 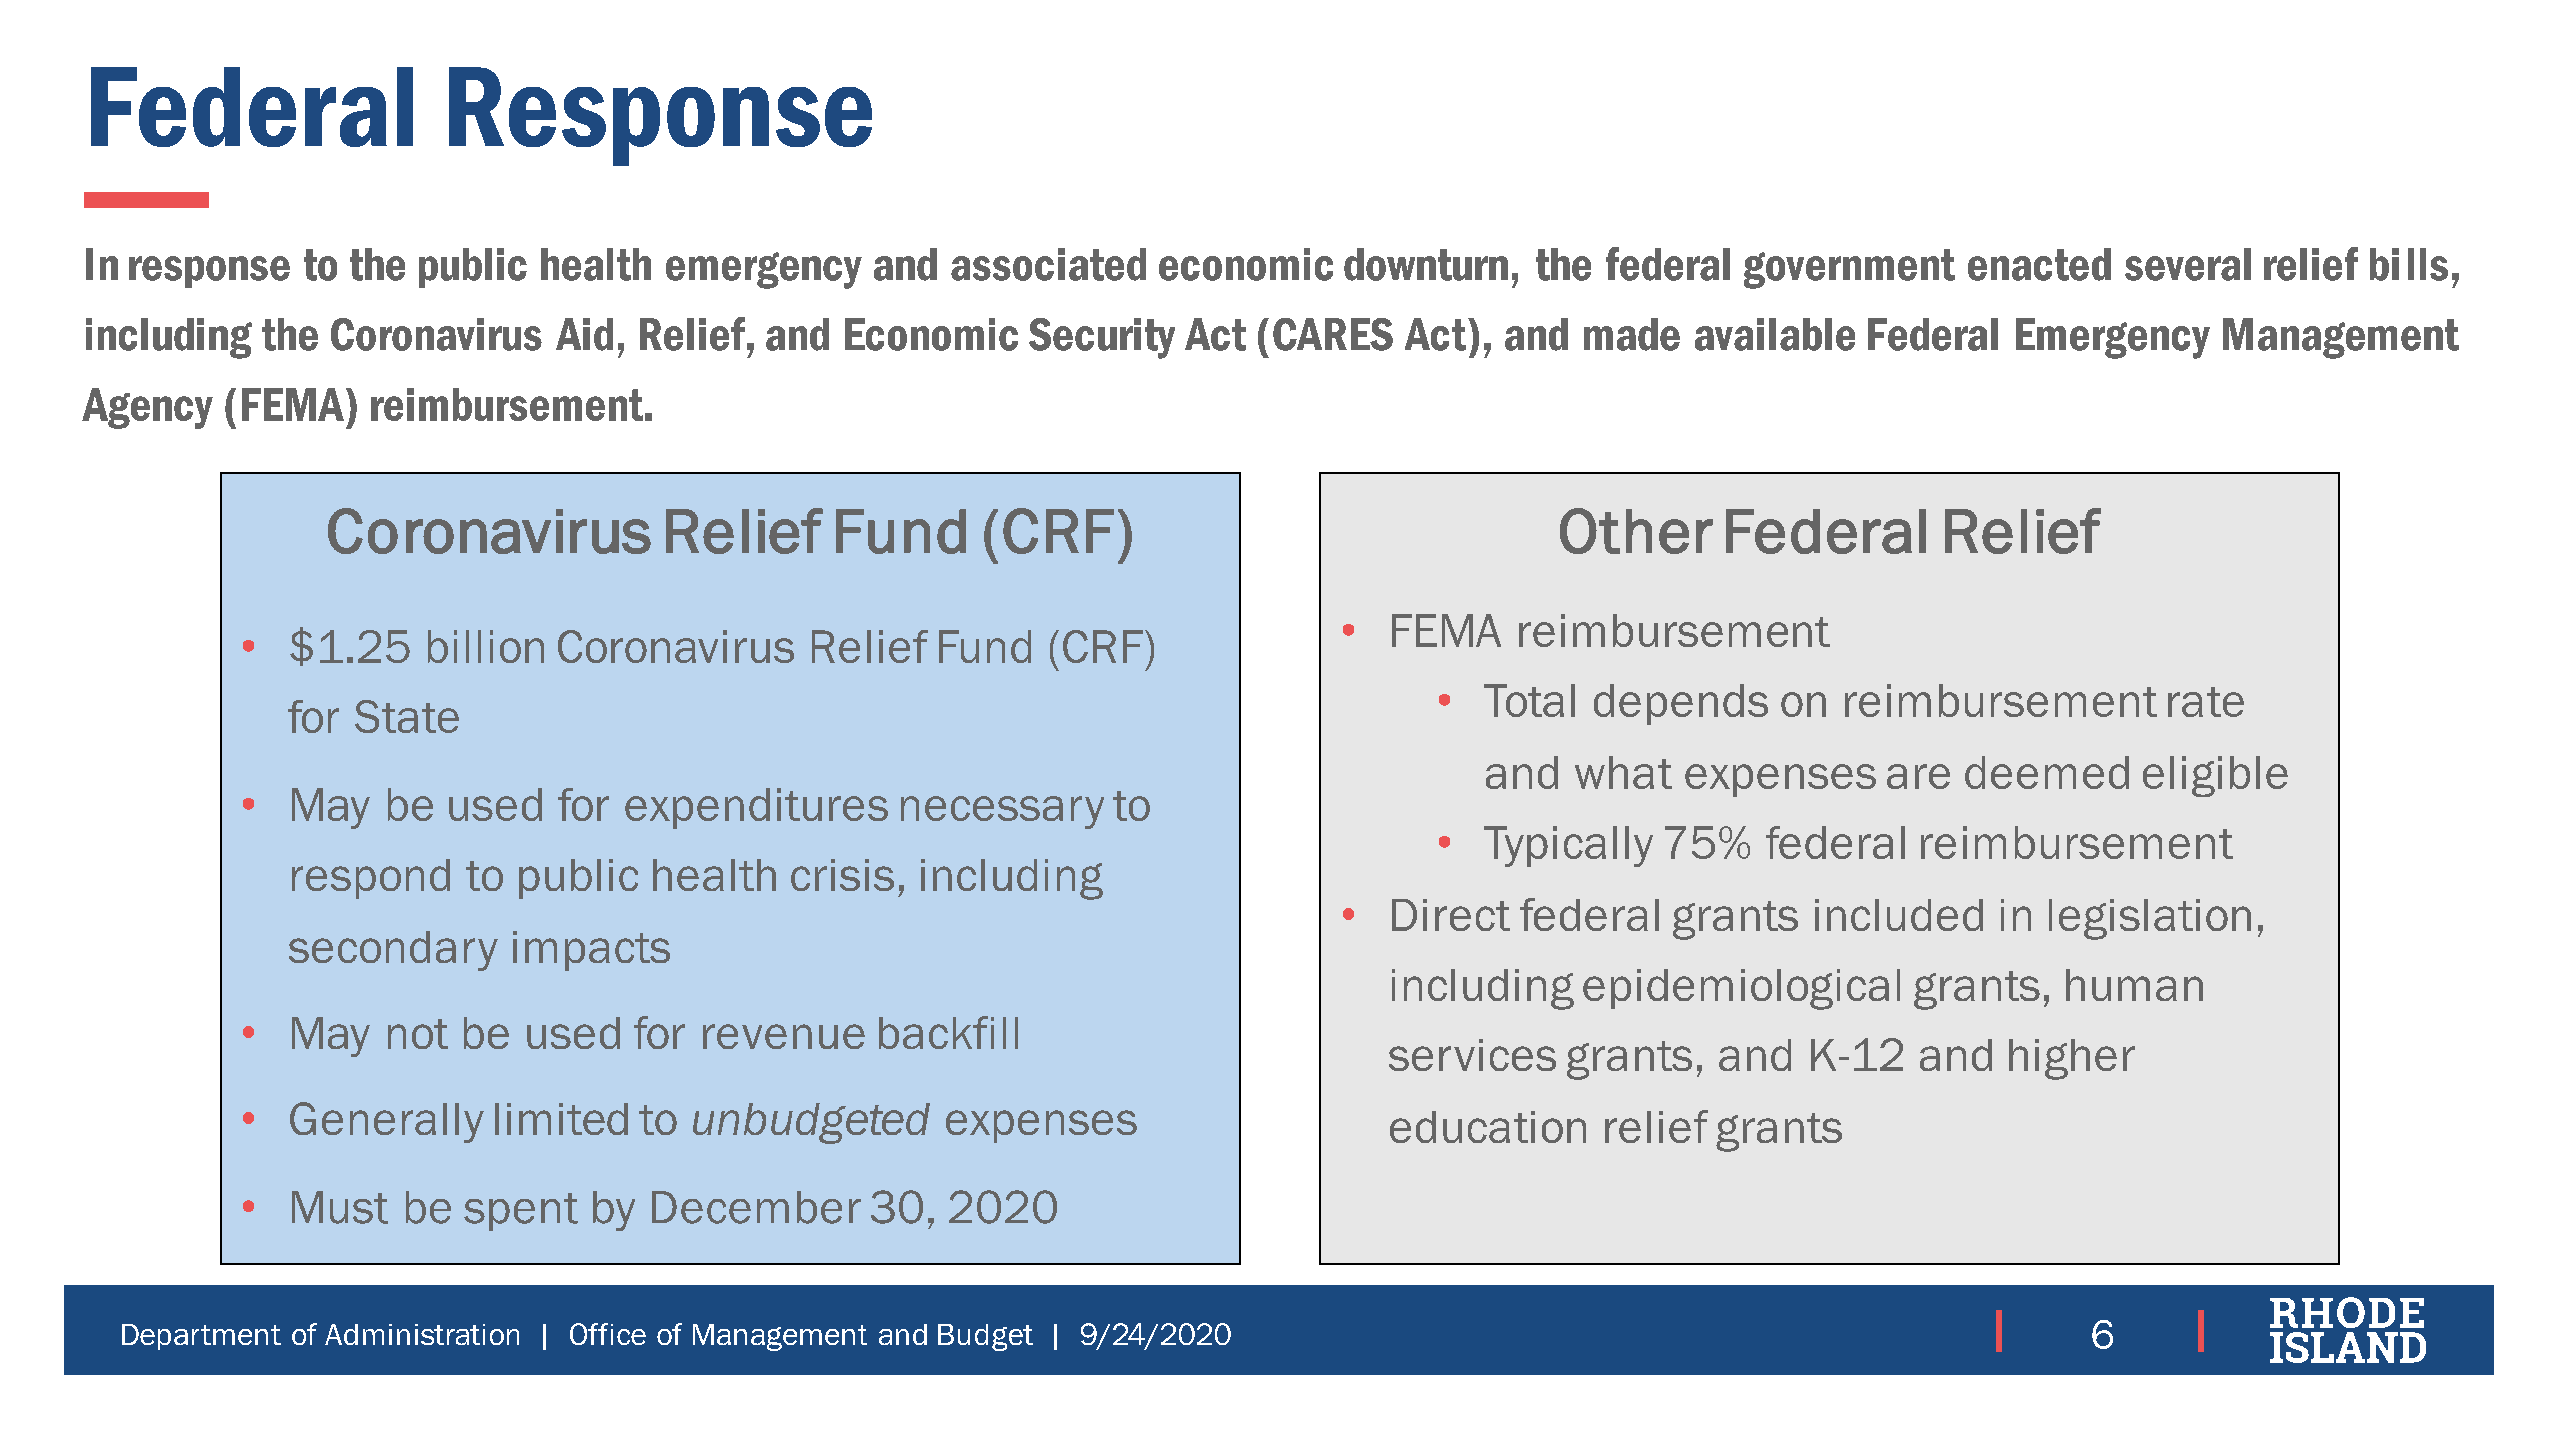 What do you see at coordinates (393, 951) in the image?
I see `secondary` at bounding box center [393, 951].
